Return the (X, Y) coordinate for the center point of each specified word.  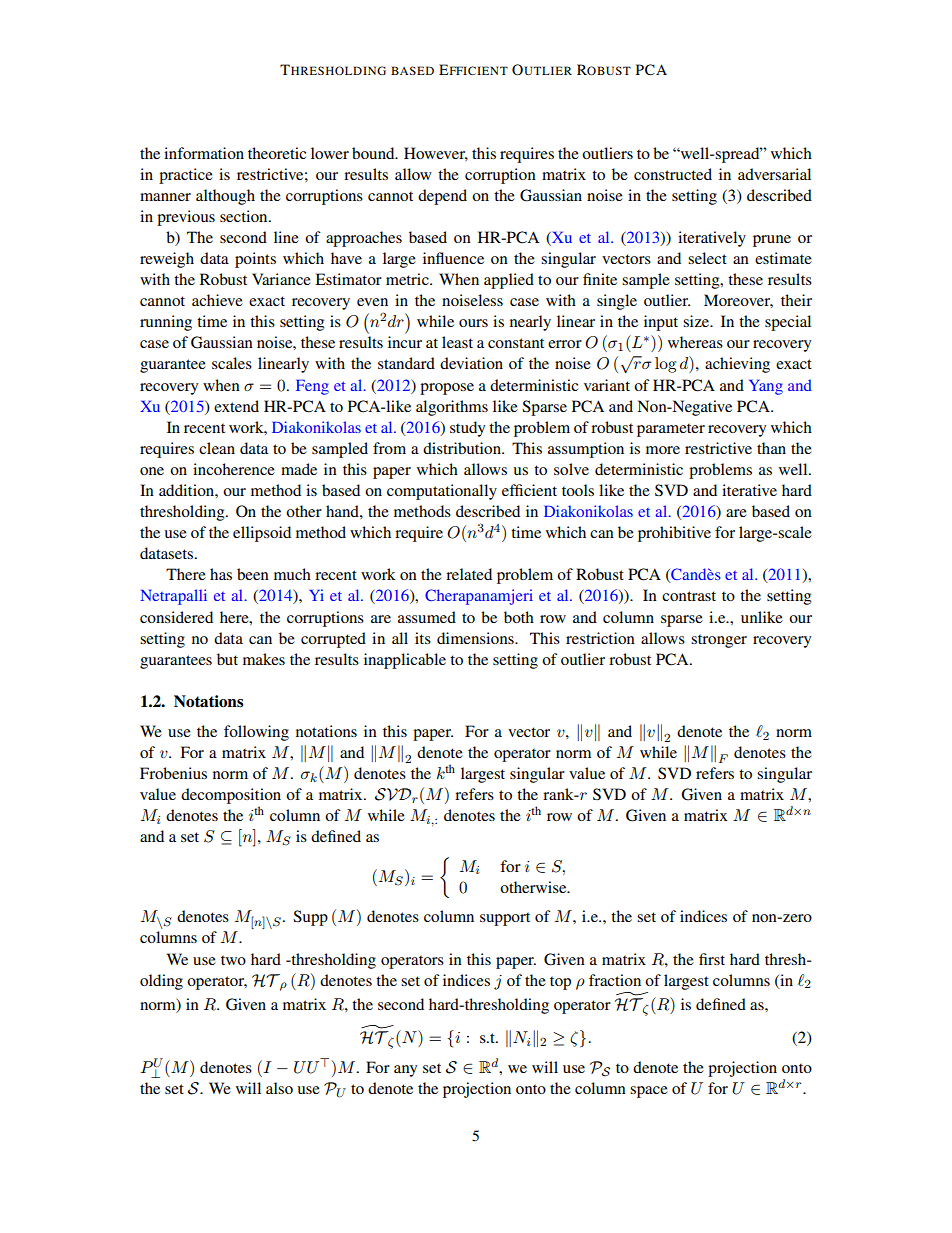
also (279, 1088)
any (405, 1071)
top (560, 983)
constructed (673, 174)
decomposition (231, 796)
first (712, 959)
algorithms (452, 408)
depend (442, 197)
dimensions (476, 638)
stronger (719, 641)
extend (236, 406)
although (225, 197)
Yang (766, 387)
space (649, 1092)
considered (176, 617)
